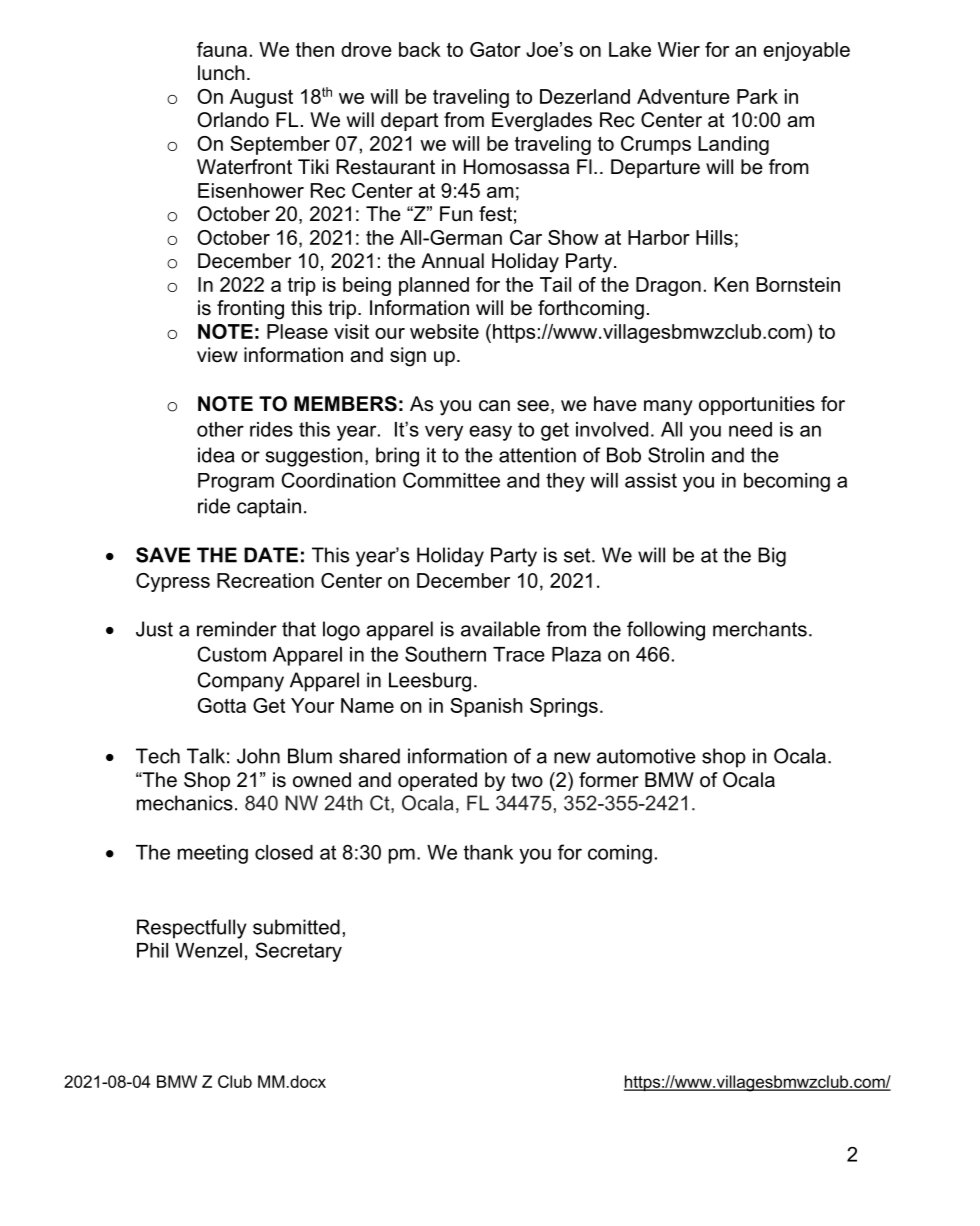 This screenshot has height=1226, width=980. What do you see at coordinates (222, 705) in the screenshot?
I see `Gotta` at bounding box center [222, 705].
